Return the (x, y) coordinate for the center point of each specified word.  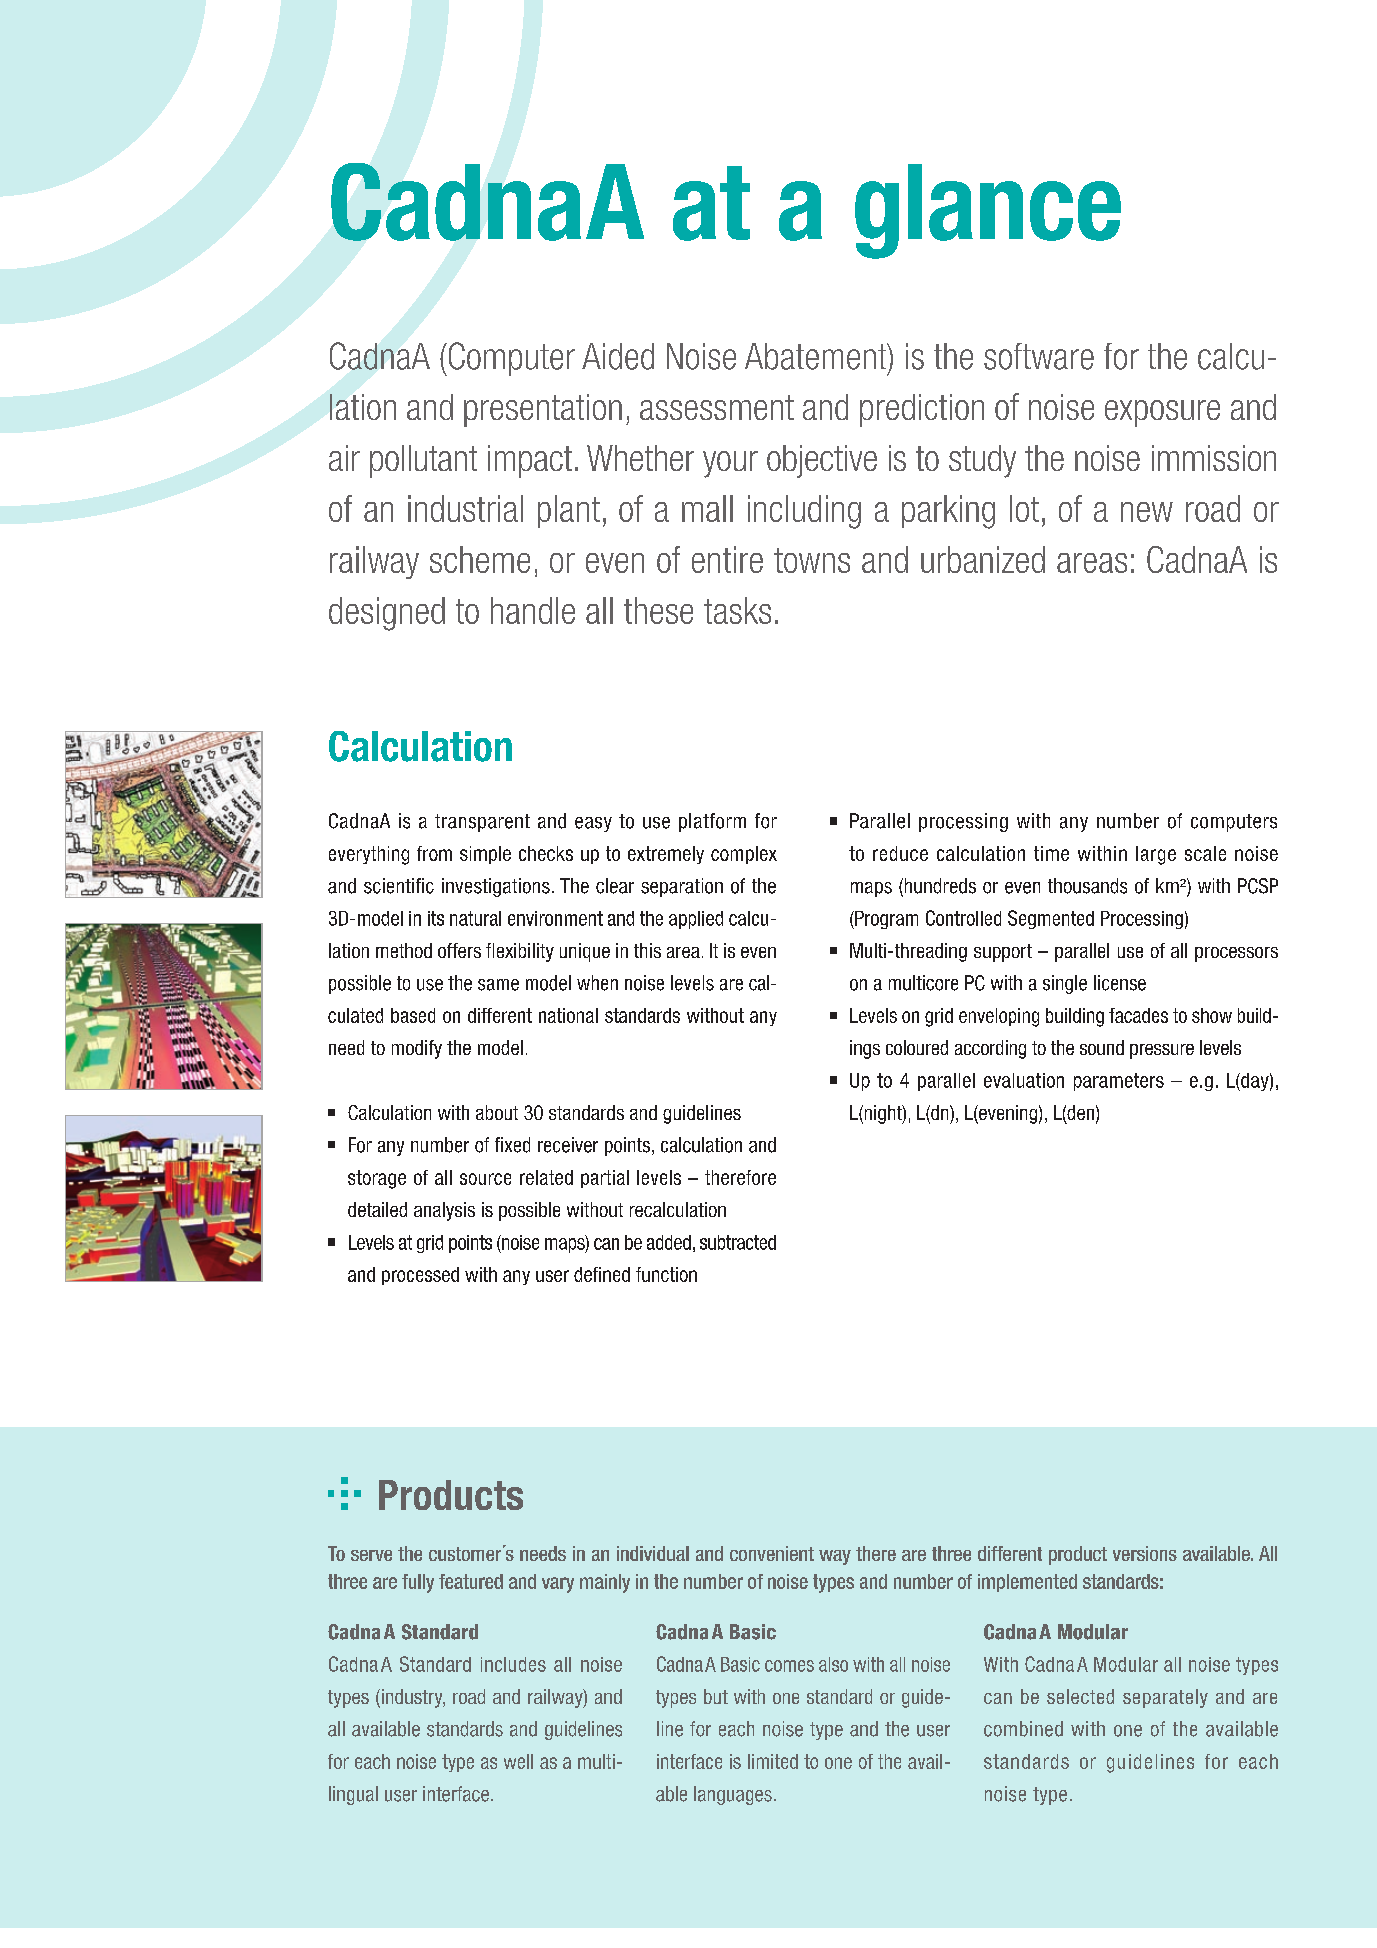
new (1147, 512)
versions (1145, 1553)
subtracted (738, 1242)
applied (696, 920)
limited (773, 1761)
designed (387, 614)
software (1039, 356)
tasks (737, 610)
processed (420, 1276)
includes (513, 1664)
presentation (543, 410)
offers (459, 950)
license (1120, 983)
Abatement (817, 356)
